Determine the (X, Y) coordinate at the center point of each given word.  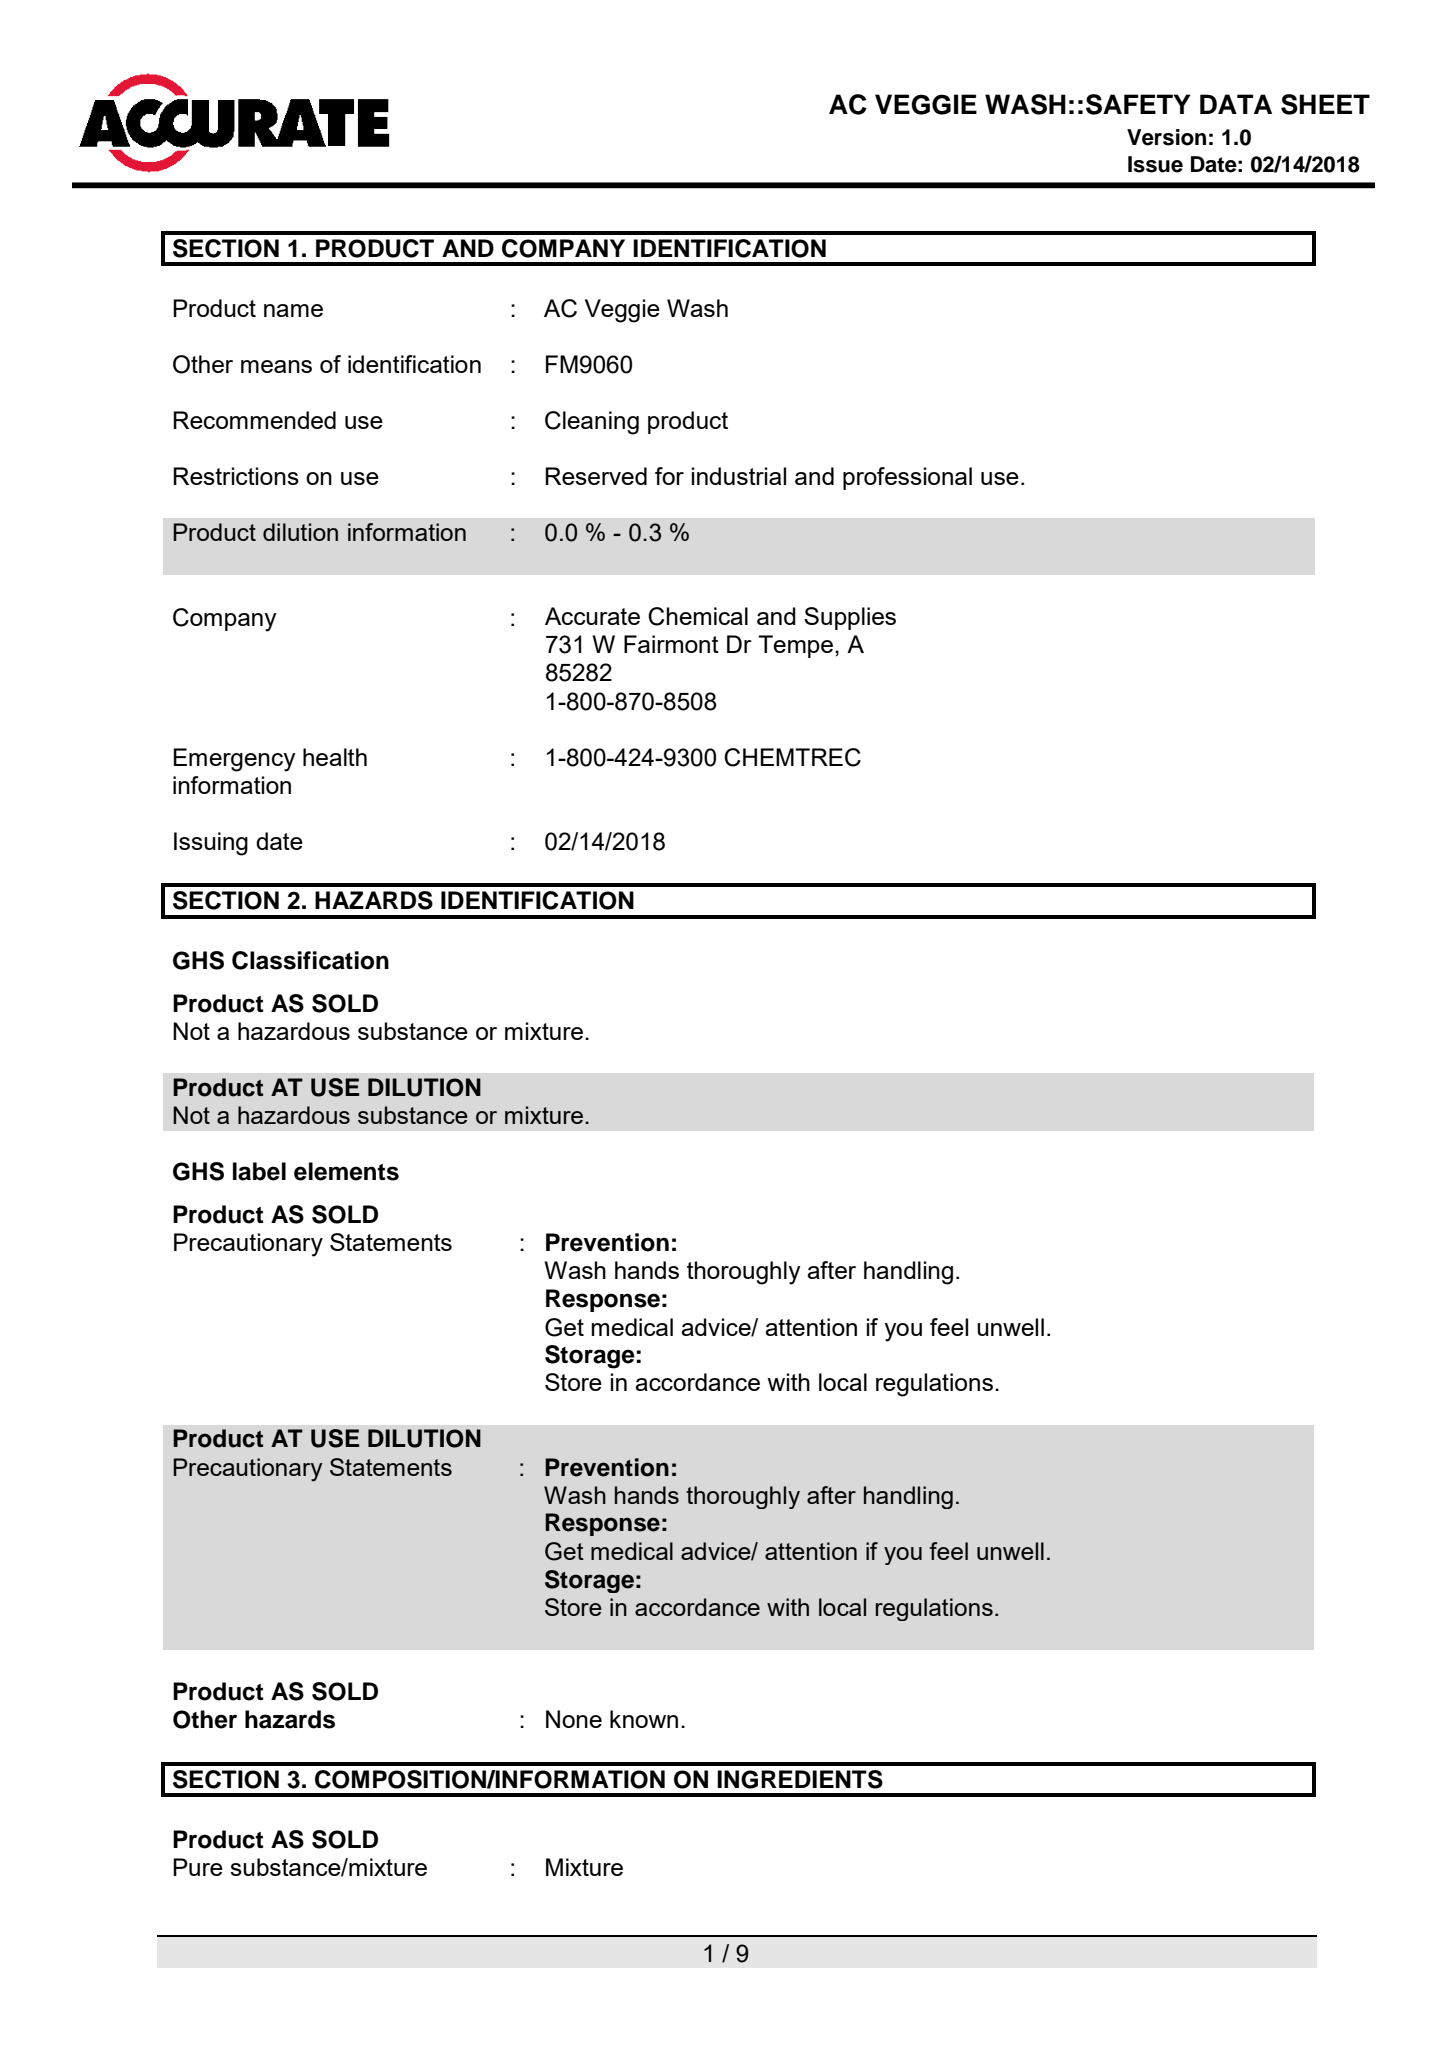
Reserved (596, 476)
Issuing (211, 844)
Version (1166, 137)
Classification (310, 960)
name (293, 310)
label (259, 1171)
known (644, 1719)
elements (346, 1171)
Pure (198, 1867)
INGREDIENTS (800, 1779)
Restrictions (236, 476)
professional (907, 478)
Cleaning (592, 423)
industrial (739, 476)
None (574, 1719)
